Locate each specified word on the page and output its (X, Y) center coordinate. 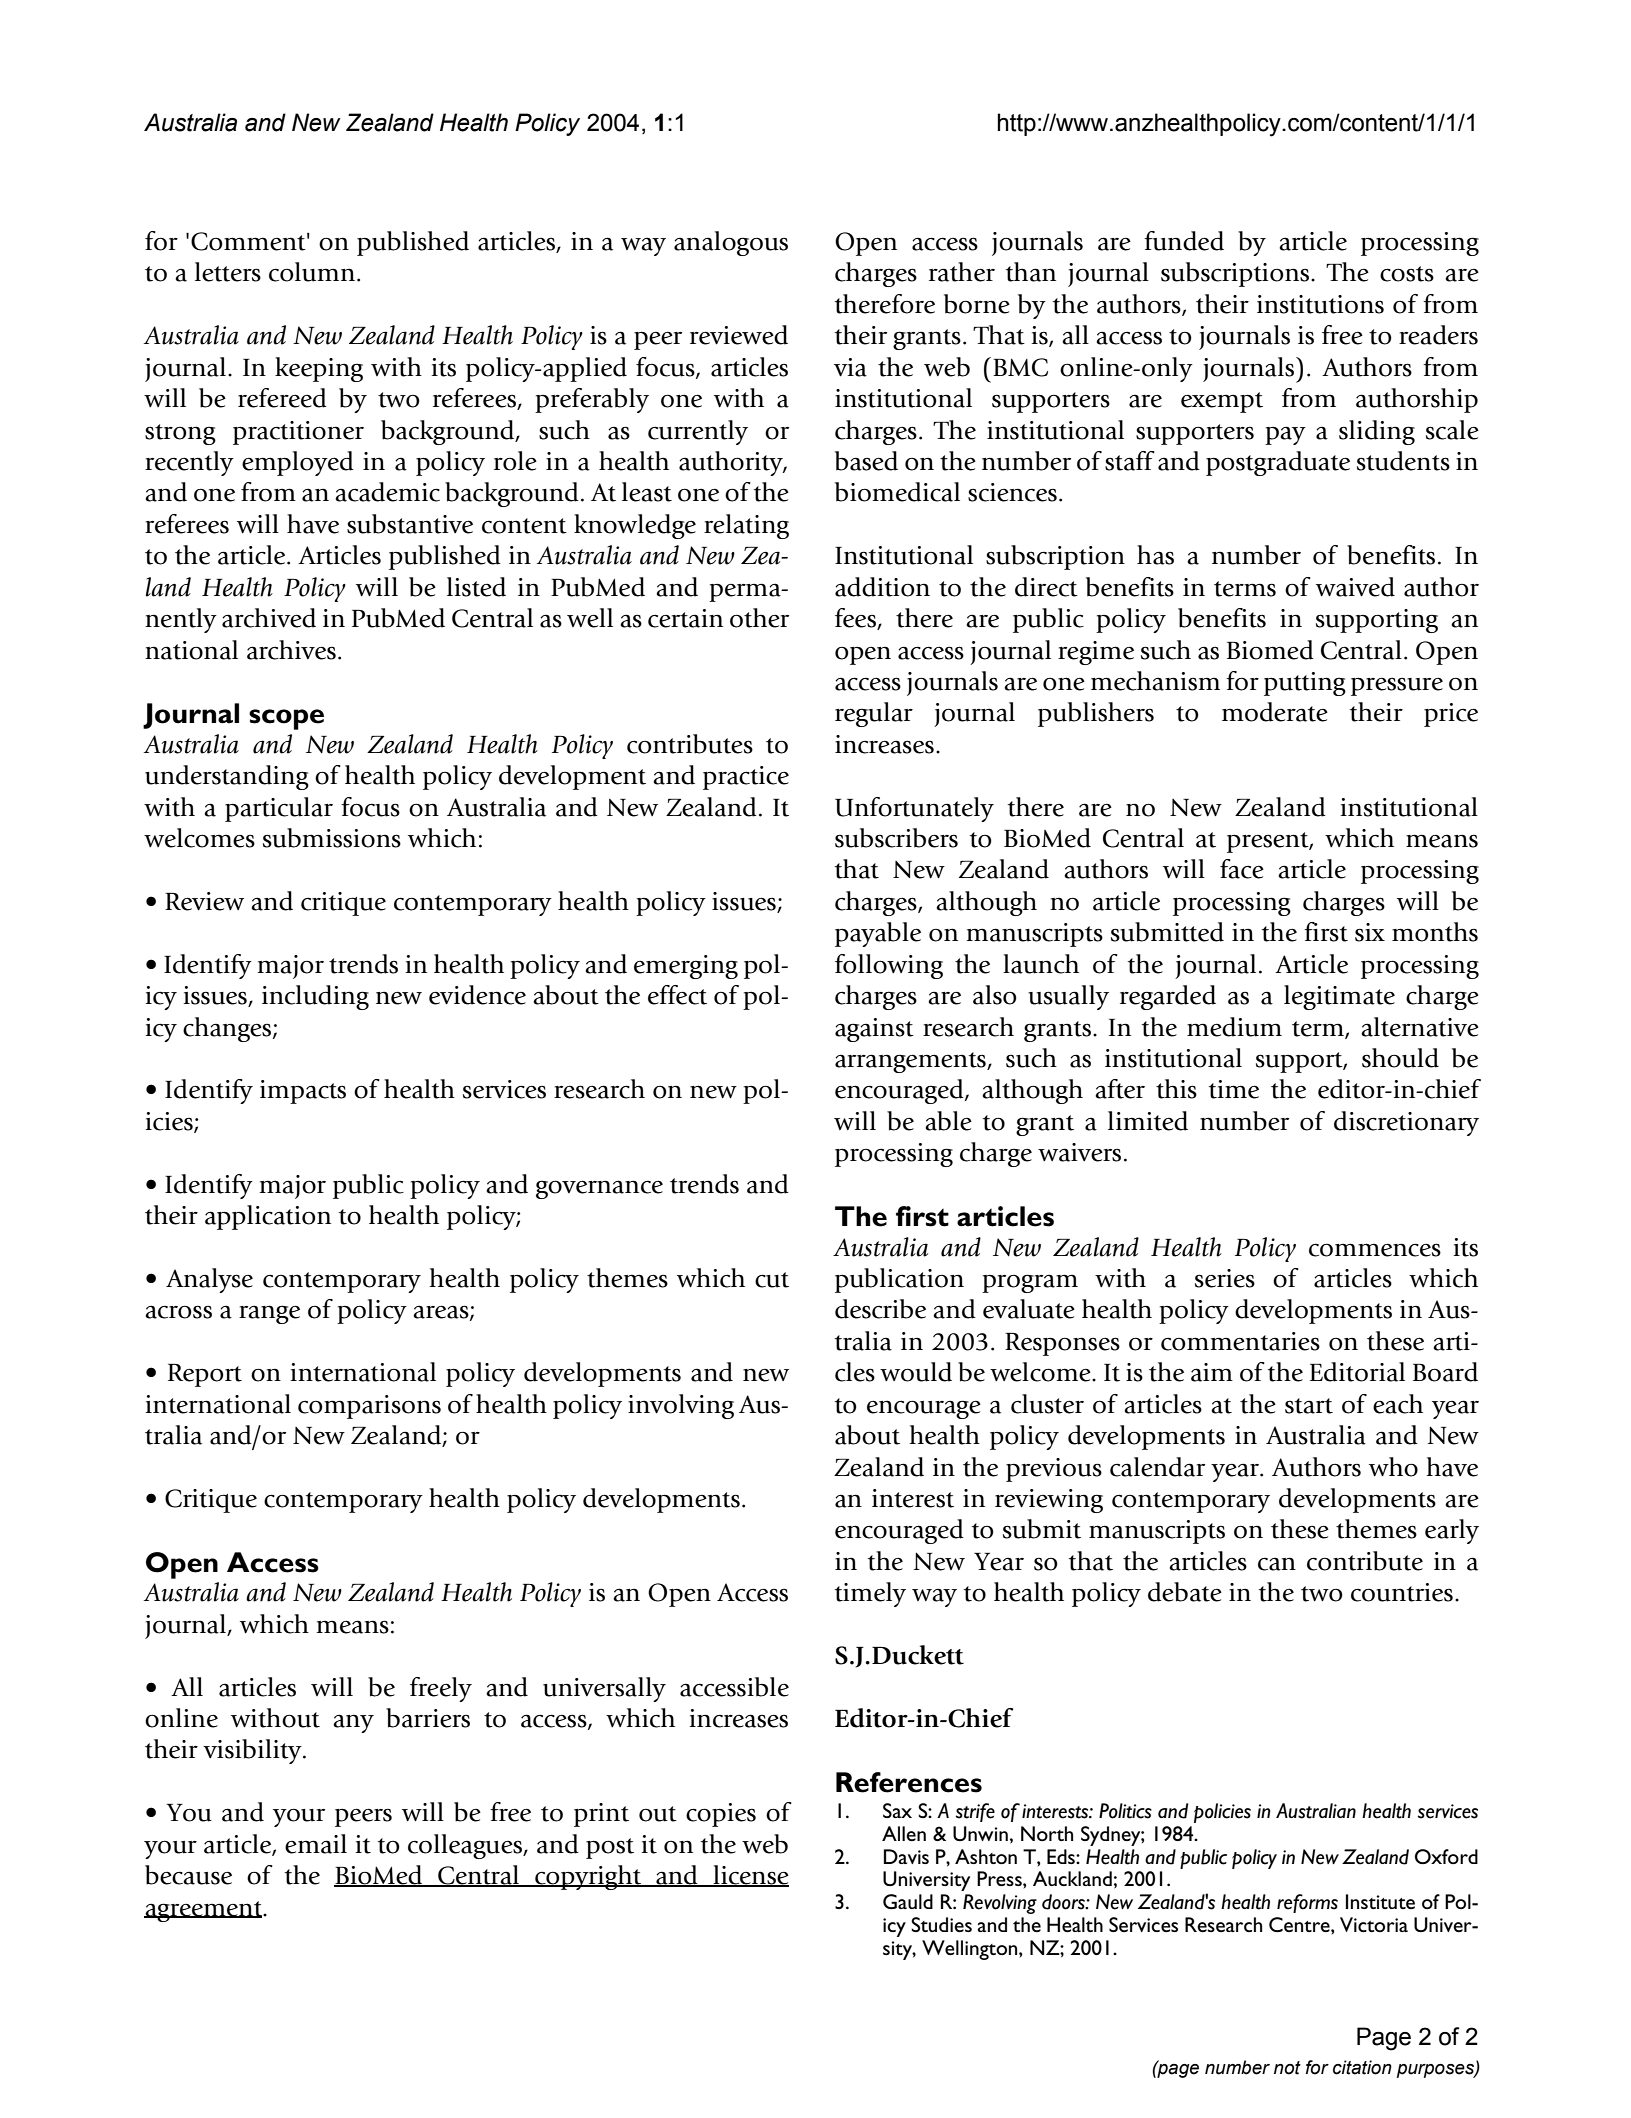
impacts (303, 1092)
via (850, 367)
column (312, 272)
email (316, 1844)
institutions (1320, 304)
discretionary (1406, 1123)
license (750, 1876)
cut (772, 1280)
